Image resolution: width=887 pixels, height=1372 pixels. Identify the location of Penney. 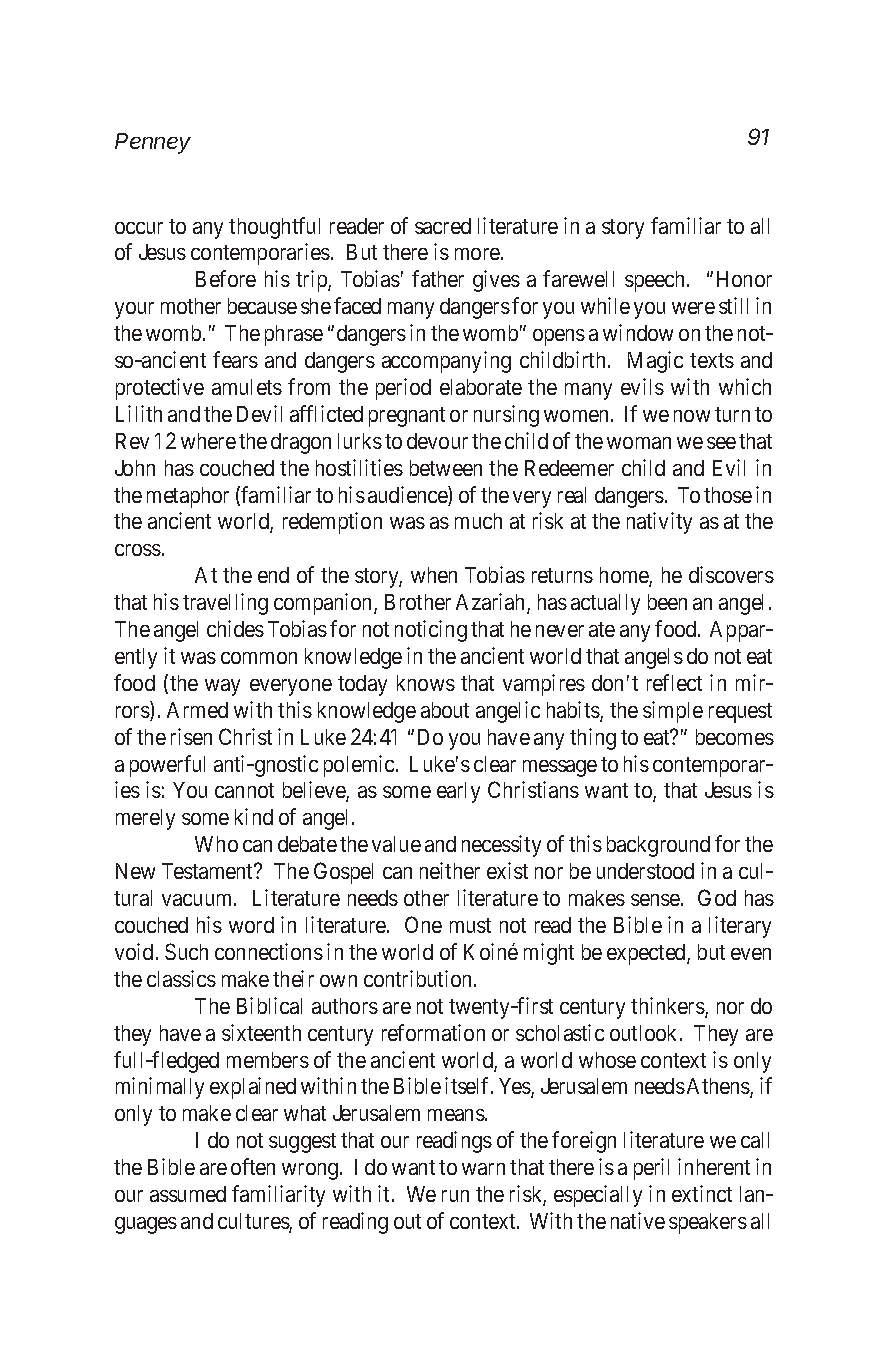
(153, 143).
